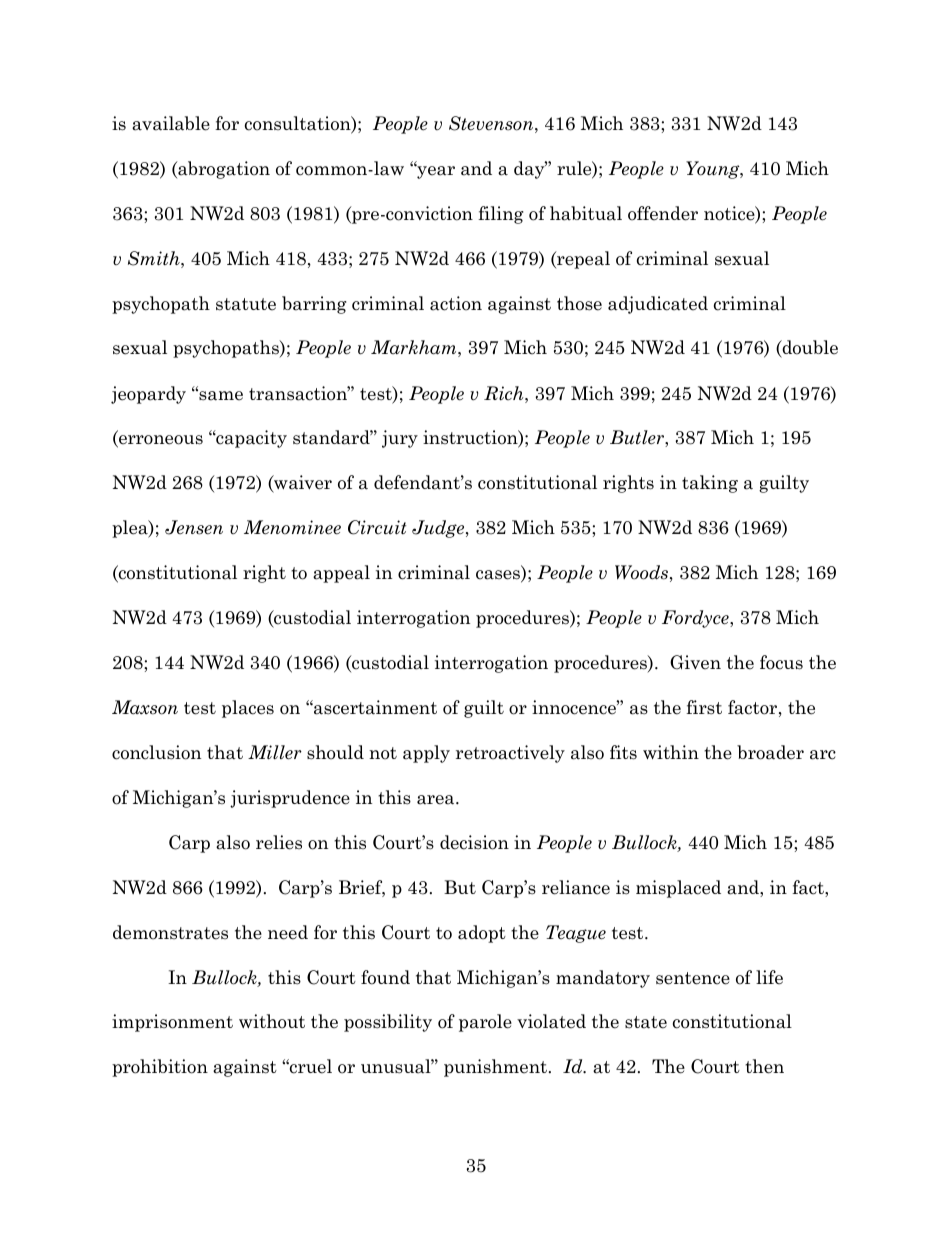 This screenshot has width=952, height=1233. Describe the element at coordinates (770, 752) in the screenshot. I see `broader` at that location.
